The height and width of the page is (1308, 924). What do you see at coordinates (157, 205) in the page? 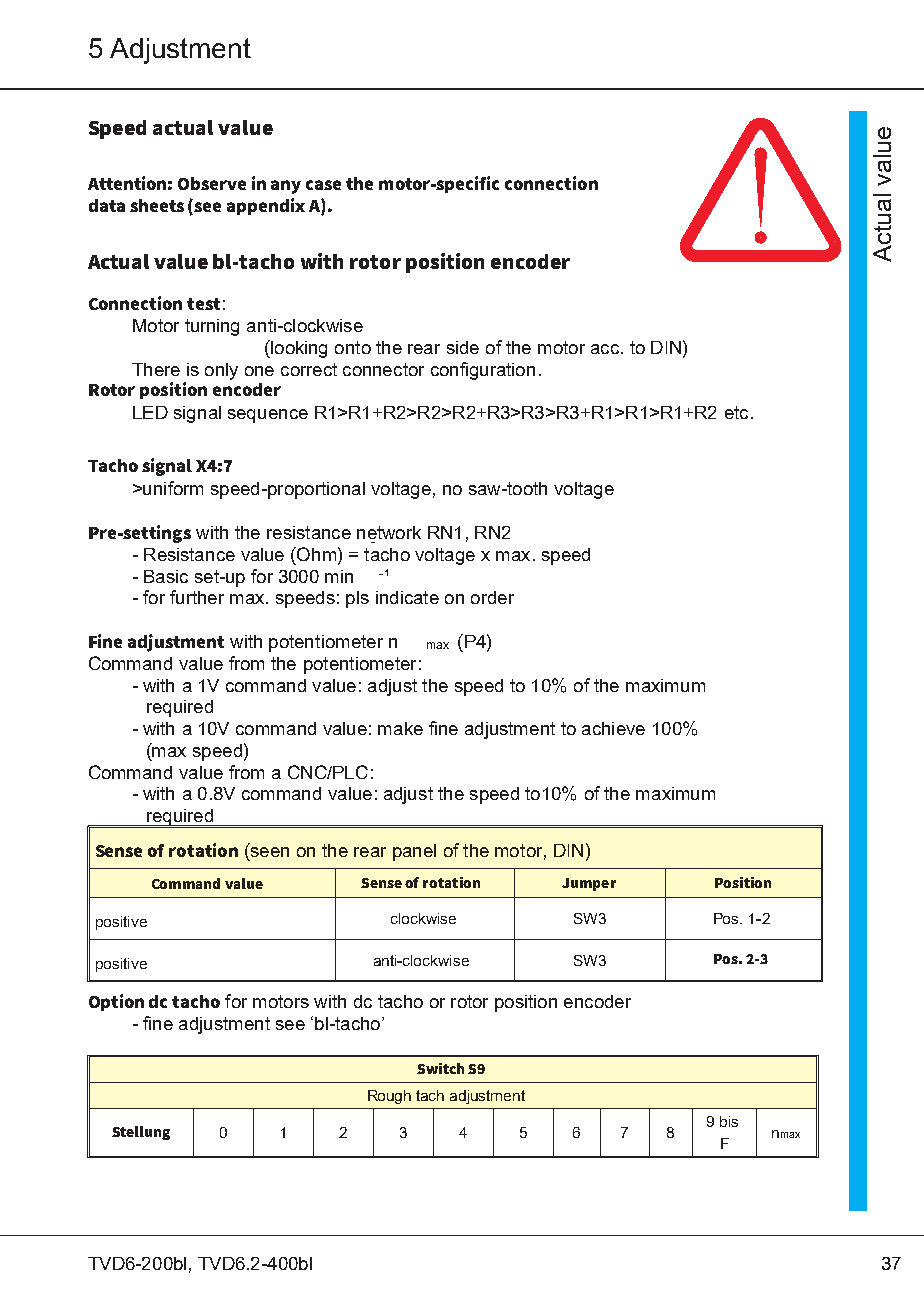
I see `sheets` at bounding box center [157, 205].
